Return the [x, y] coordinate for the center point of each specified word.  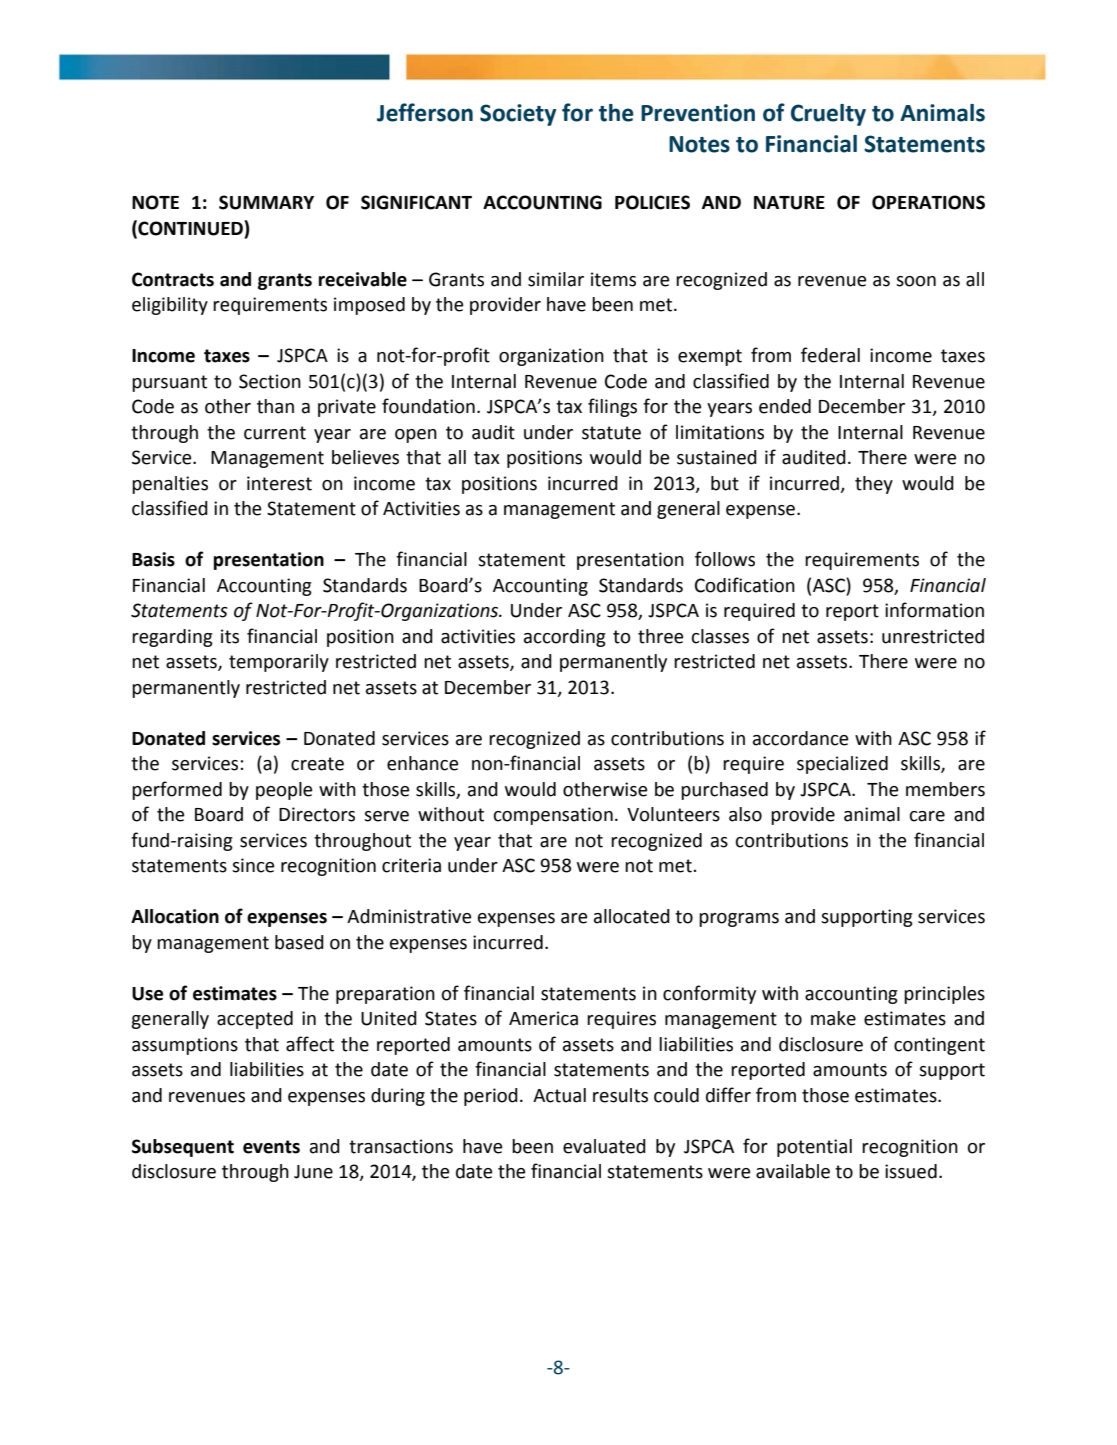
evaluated [604, 1146]
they [874, 485]
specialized [842, 765]
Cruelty [828, 115]
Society [518, 115]
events [271, 1147]
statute [611, 433]
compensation [553, 816]
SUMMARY [266, 202]
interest [279, 483]
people [284, 791]
